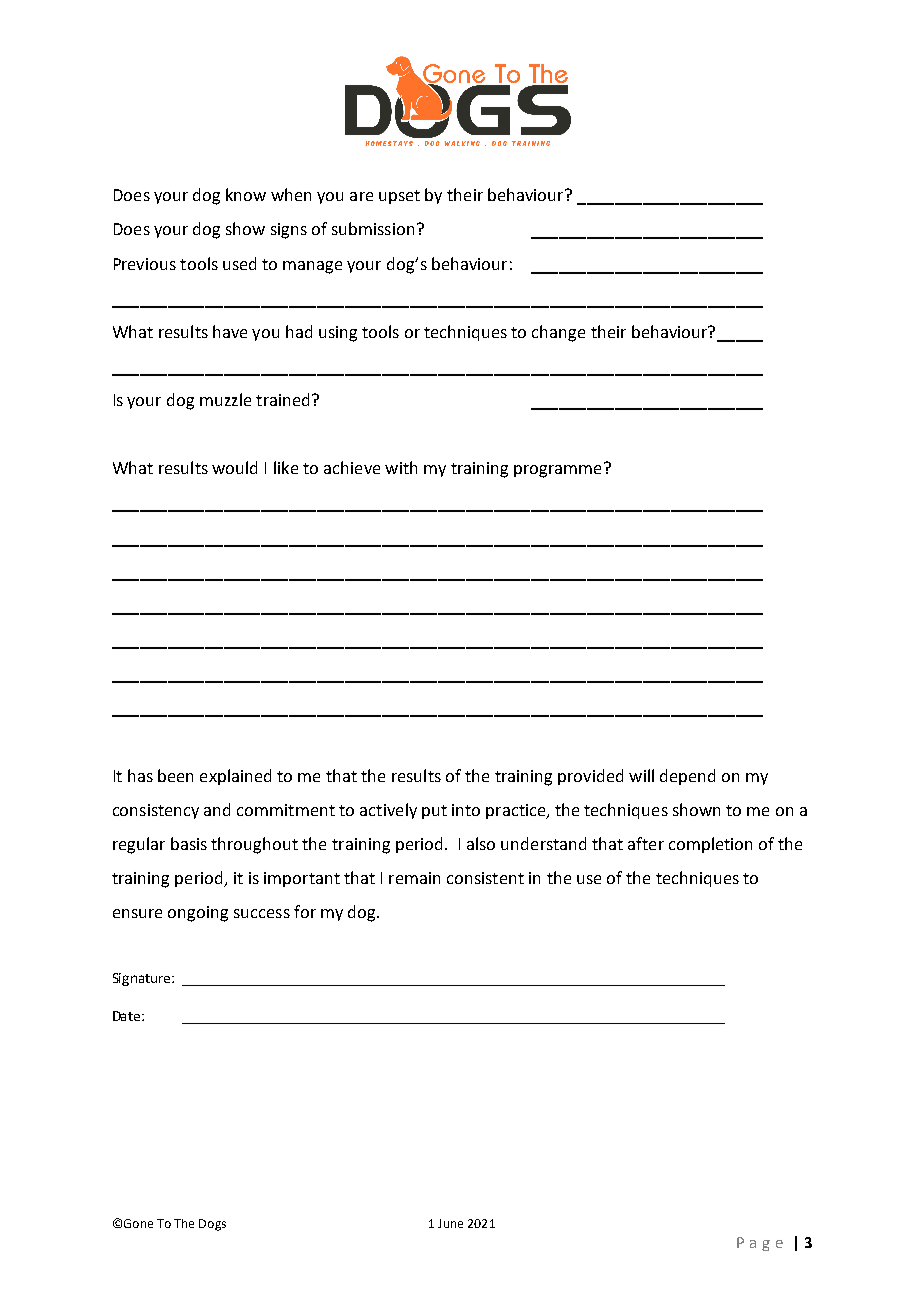 The image size is (924, 1308). Describe the element at coordinates (646, 843) in the screenshot. I see `after` at that location.
